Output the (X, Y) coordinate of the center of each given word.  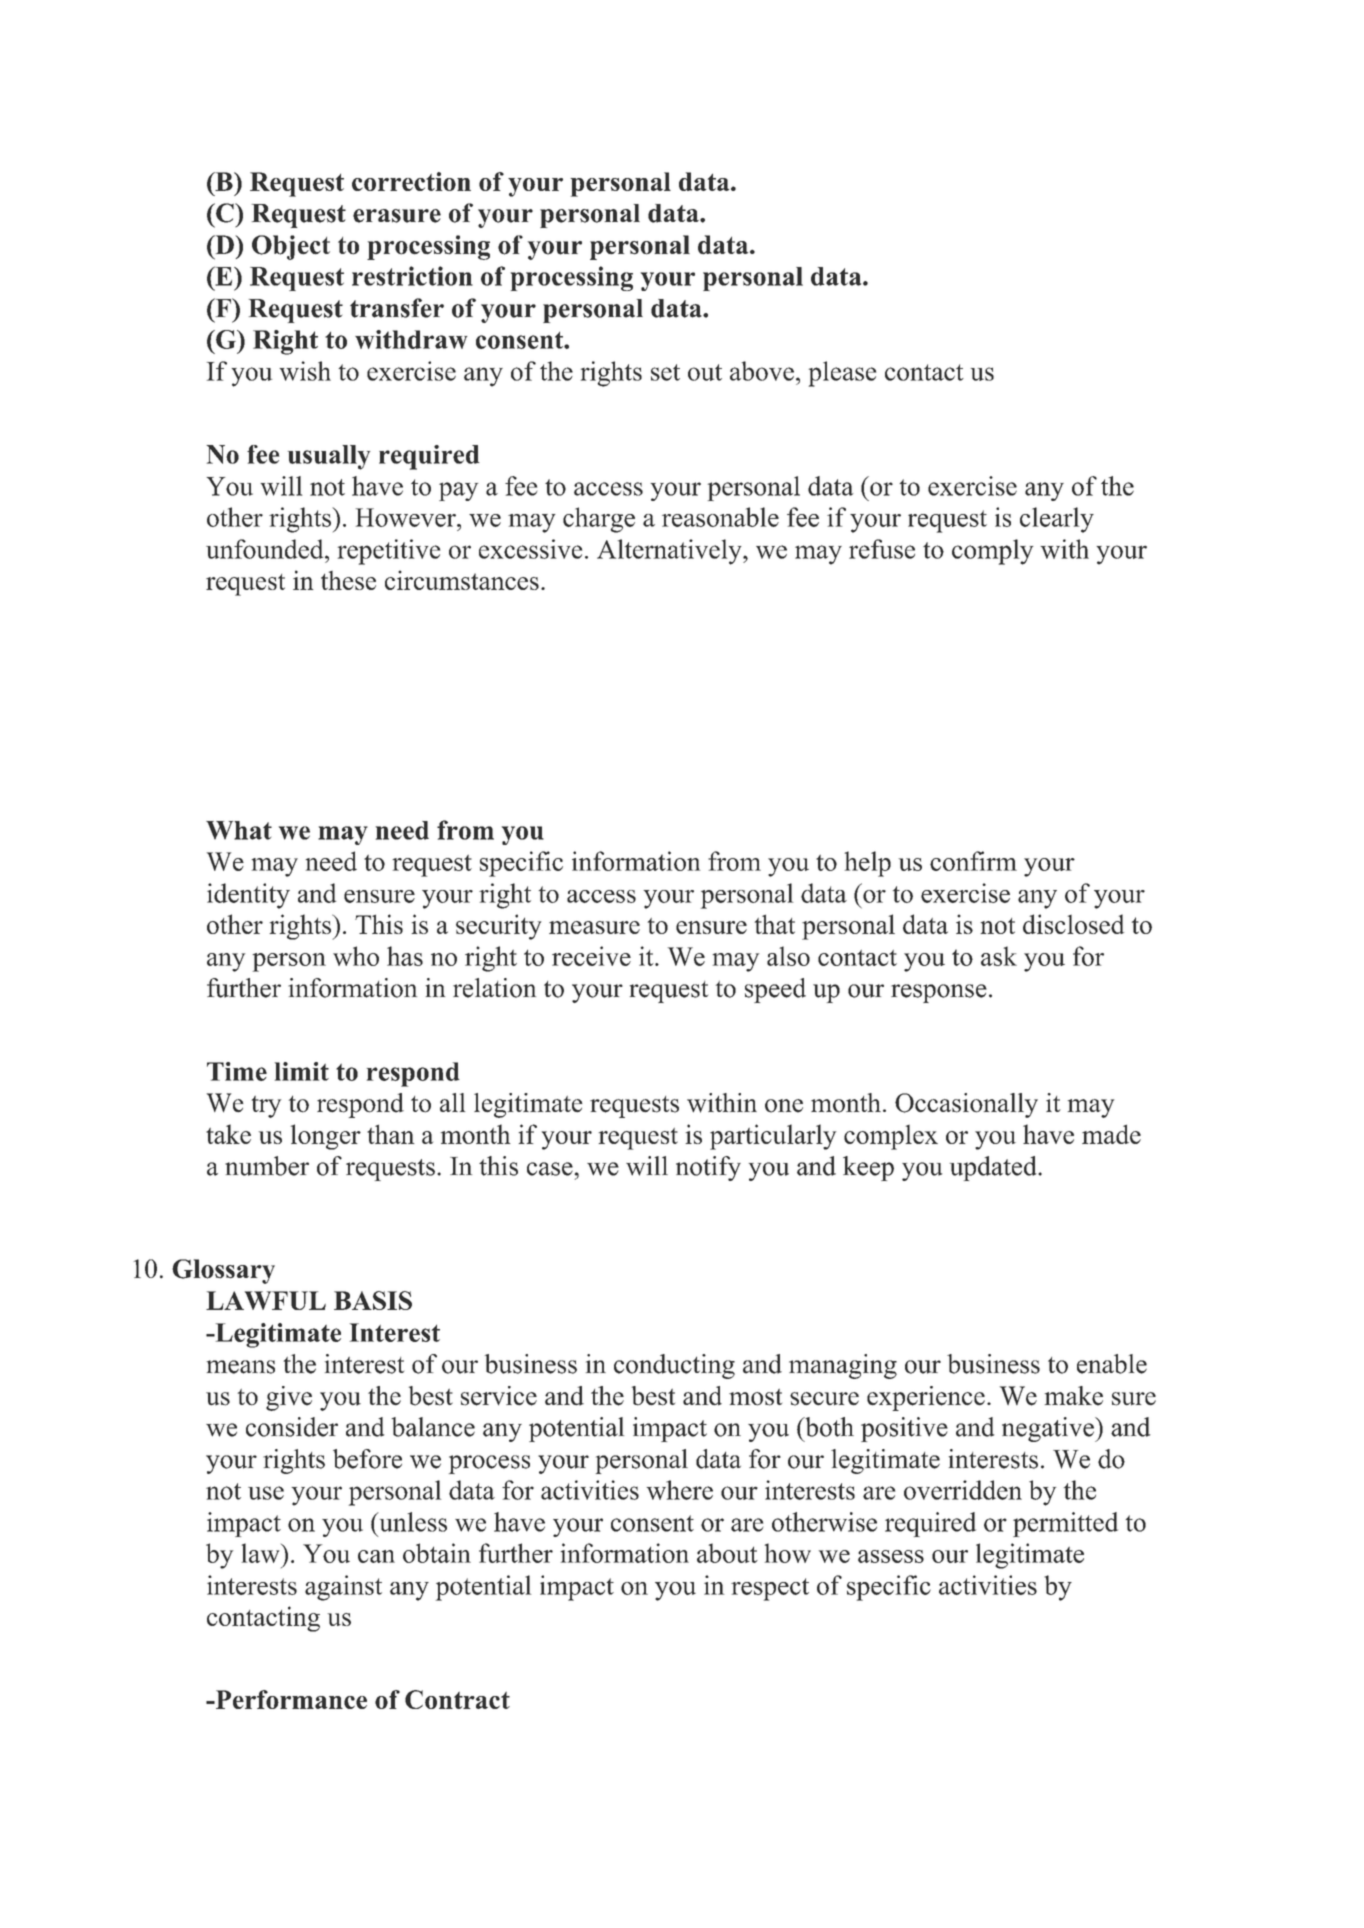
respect (770, 1589)
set (665, 372)
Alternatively (670, 552)
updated (994, 1168)
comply (993, 552)
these (348, 580)
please (842, 374)
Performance (290, 1699)
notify (708, 1168)
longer (326, 1137)
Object (291, 247)
